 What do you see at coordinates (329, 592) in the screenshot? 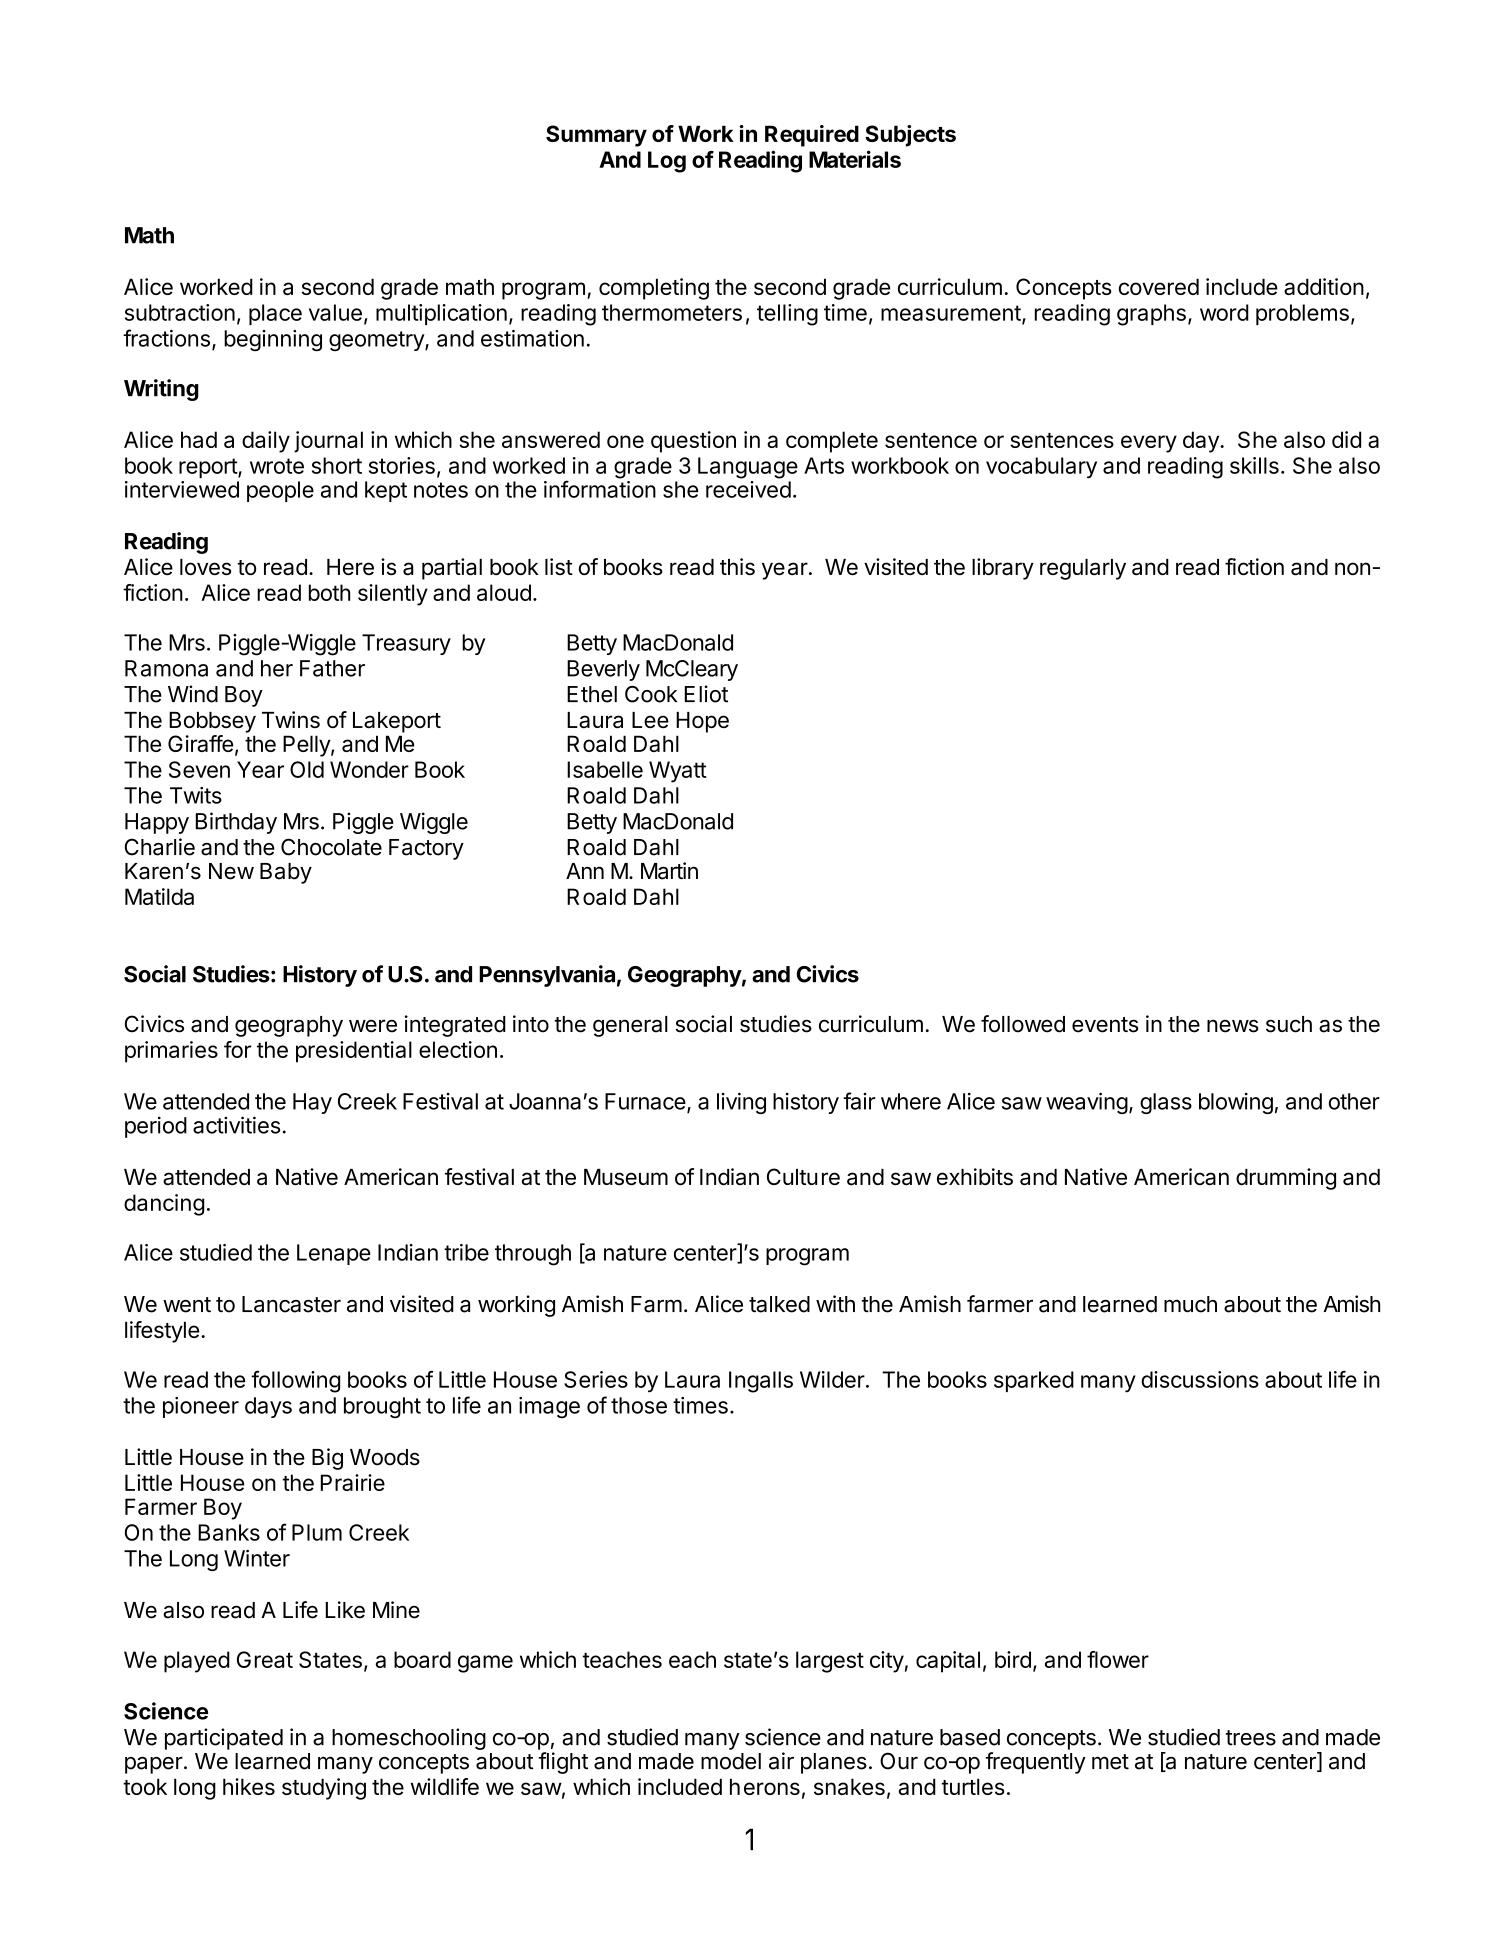
I see `both` at bounding box center [329, 592].
